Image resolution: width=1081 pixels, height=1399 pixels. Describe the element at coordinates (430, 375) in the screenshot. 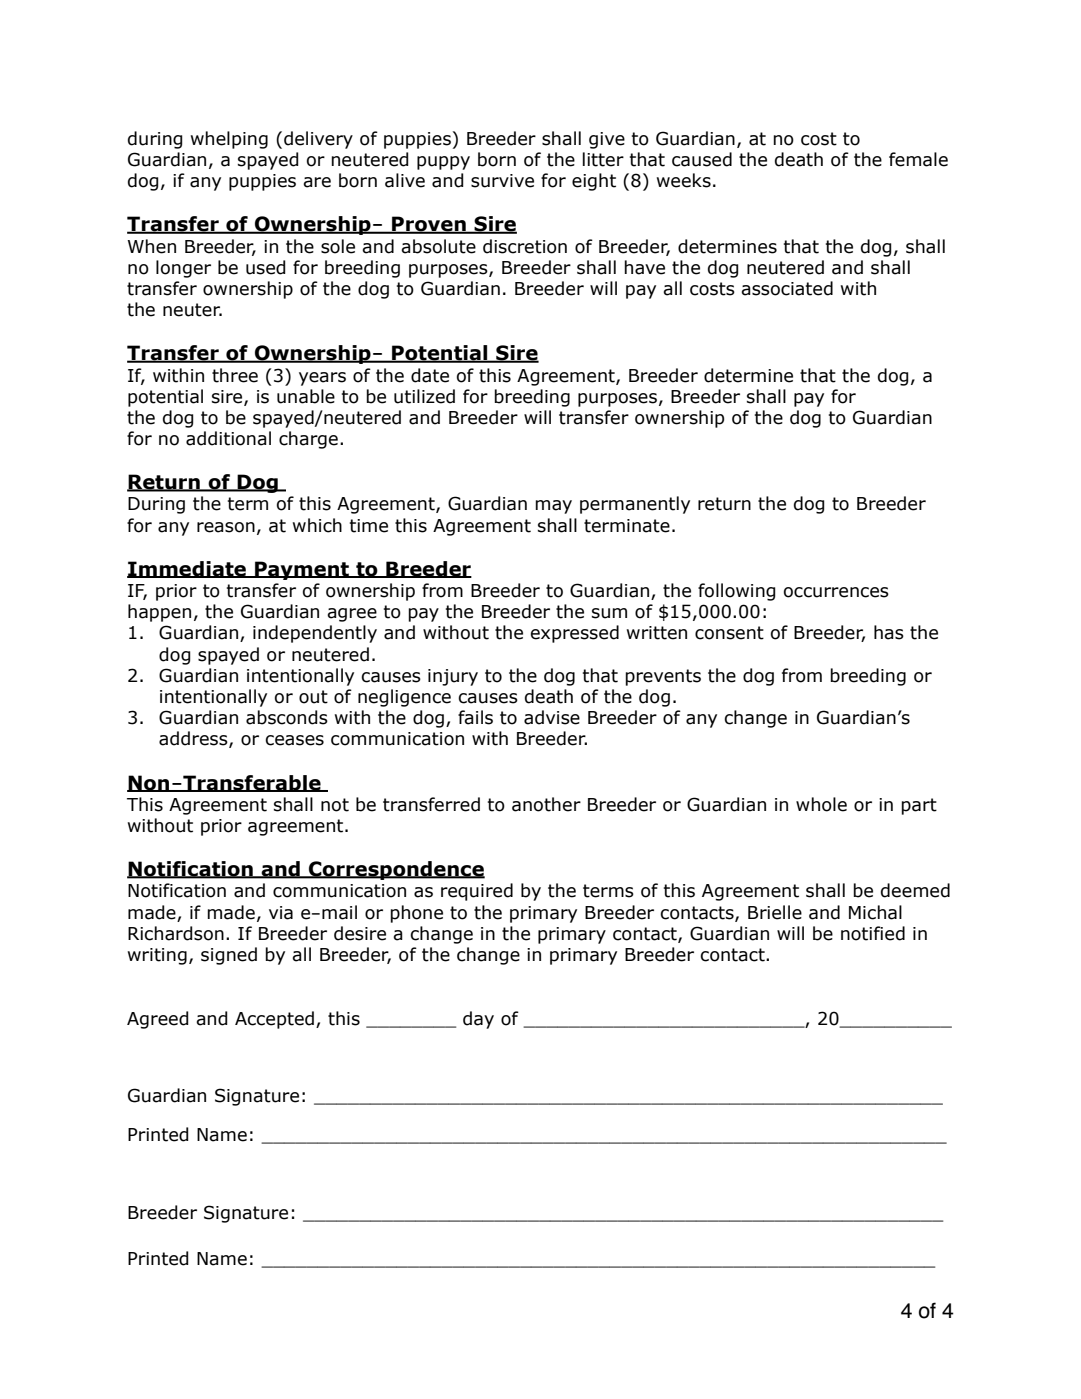

I see `date` at that location.
